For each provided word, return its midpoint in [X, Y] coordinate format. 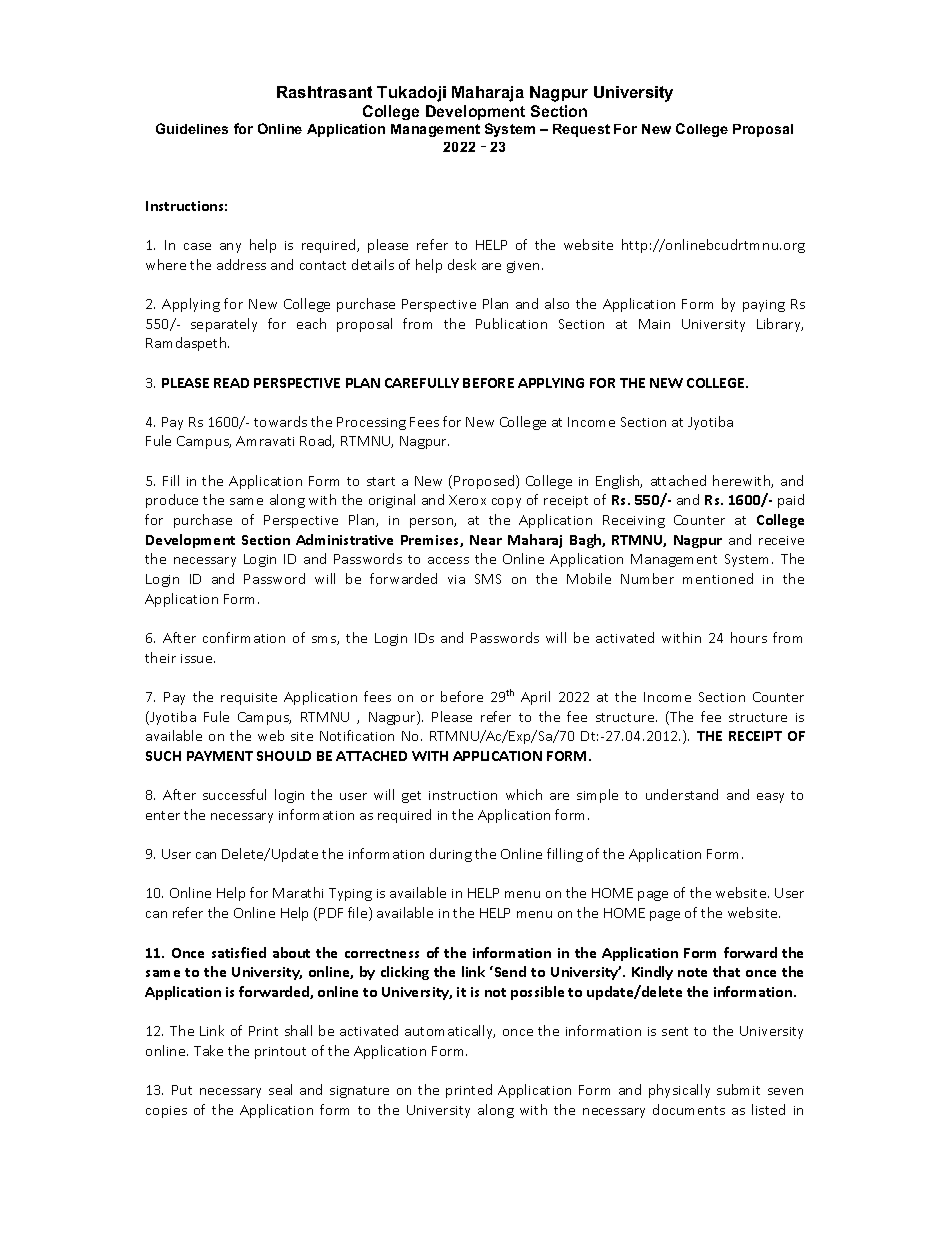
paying [764, 306]
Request [581, 130]
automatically [450, 1032]
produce [172, 501]
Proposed [485, 482]
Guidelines [192, 128]
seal [280, 1089]
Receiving [634, 521]
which [524, 794]
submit [738, 1089]
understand [682, 794]
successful [234, 794]
